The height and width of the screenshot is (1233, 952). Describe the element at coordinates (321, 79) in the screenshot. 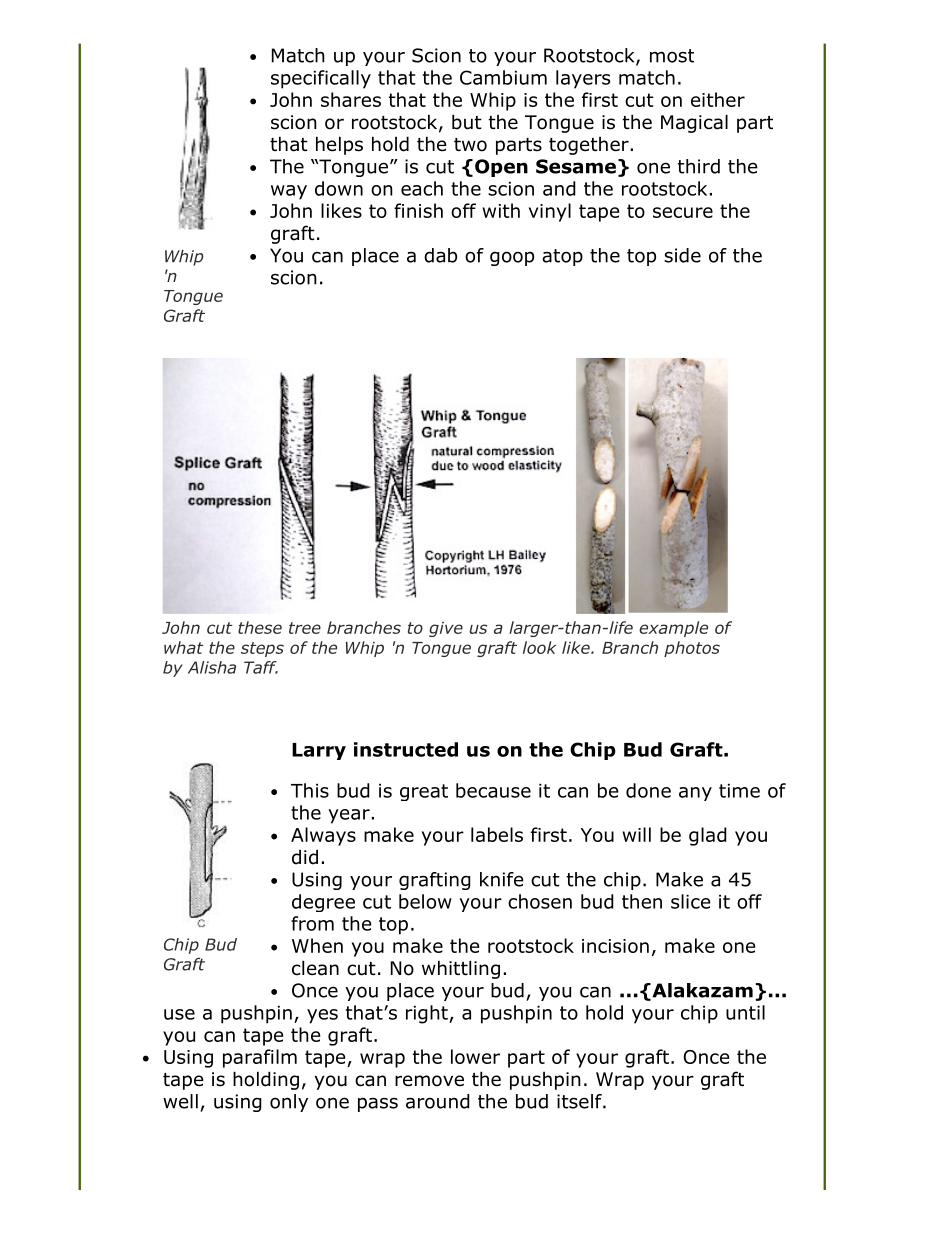

I see `specifically` at that location.
